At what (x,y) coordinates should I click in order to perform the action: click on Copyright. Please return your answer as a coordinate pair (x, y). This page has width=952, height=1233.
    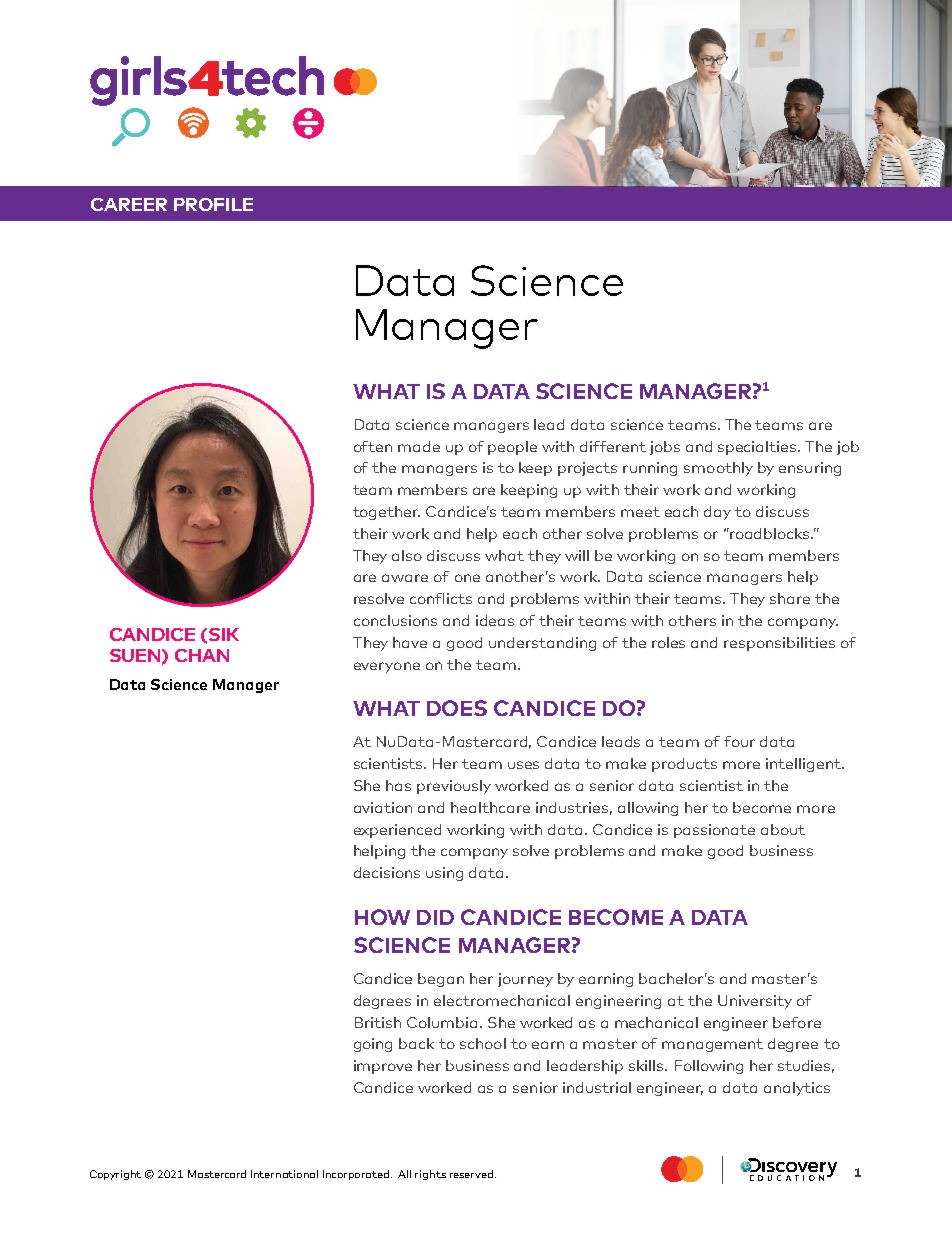
    Looking at the image, I should click on (115, 1175).
